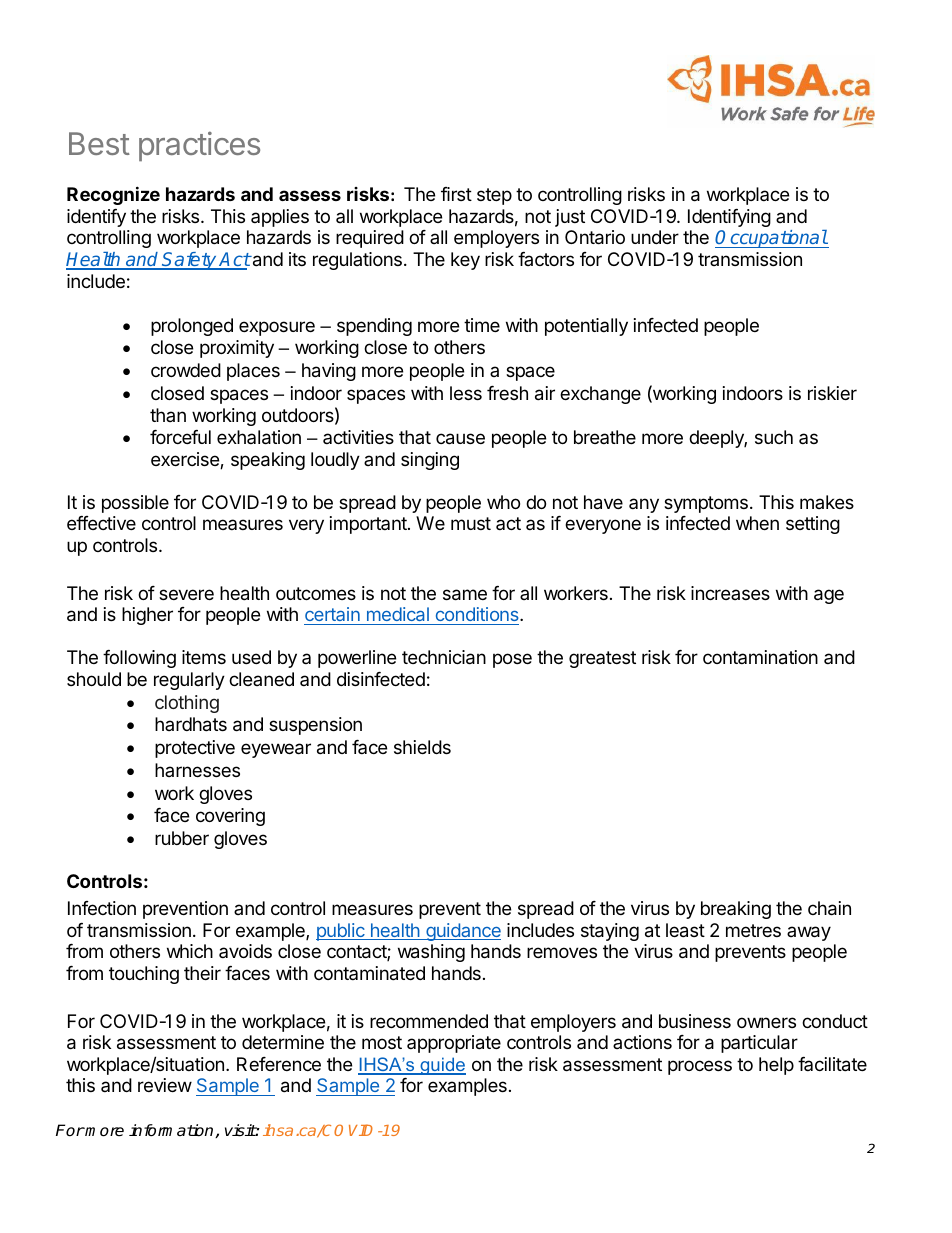 Image resolution: width=952 pixels, height=1233 pixels. Describe the element at coordinates (760, 657) in the screenshot. I see `contamination` at that location.
